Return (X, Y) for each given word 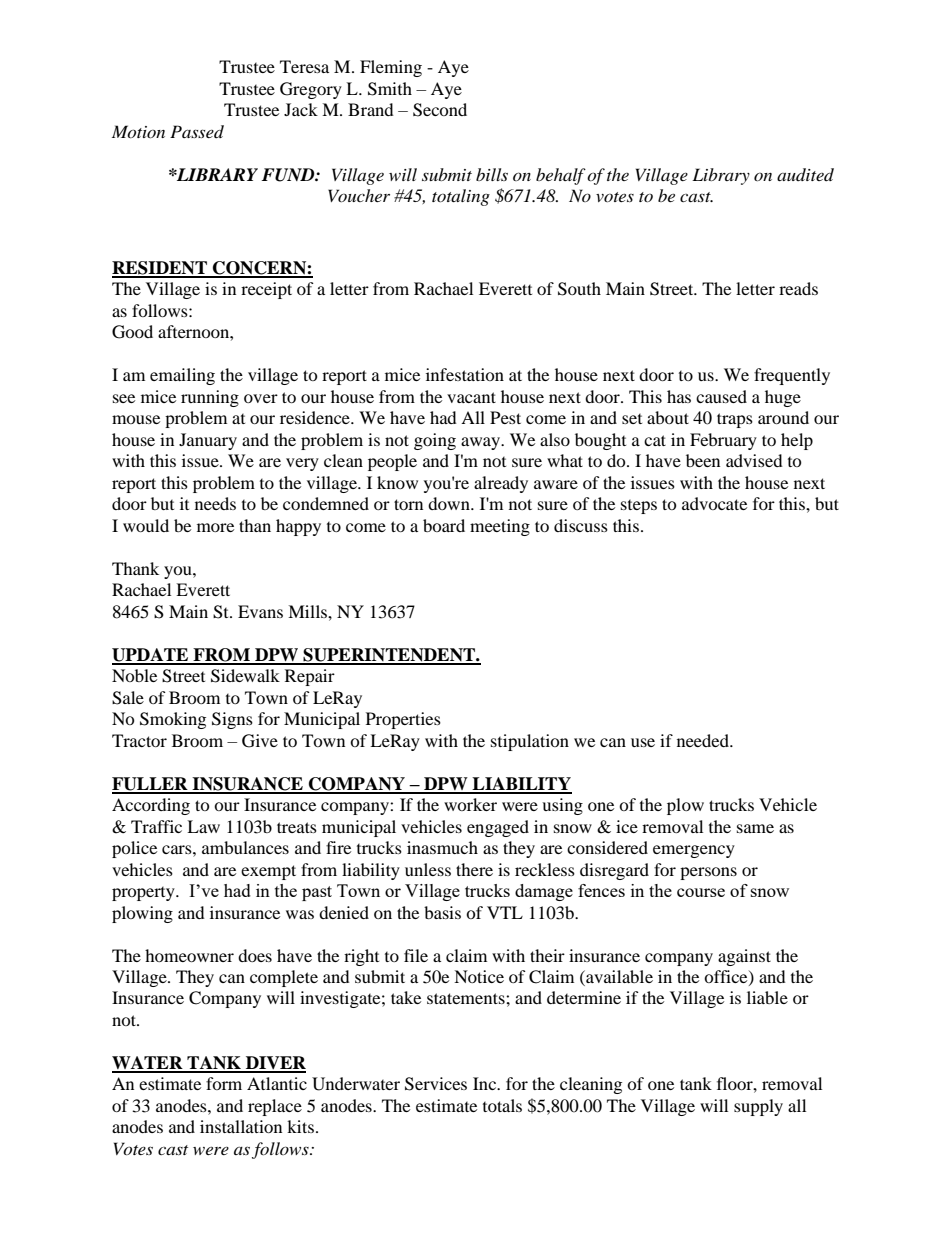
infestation (465, 374)
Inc (486, 1083)
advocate (714, 503)
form (224, 1083)
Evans (260, 611)
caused (721, 396)
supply (758, 1107)
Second (440, 110)
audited (805, 174)
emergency (694, 851)
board (444, 525)
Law (203, 826)
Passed (197, 131)
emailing (182, 376)
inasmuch (442, 847)
